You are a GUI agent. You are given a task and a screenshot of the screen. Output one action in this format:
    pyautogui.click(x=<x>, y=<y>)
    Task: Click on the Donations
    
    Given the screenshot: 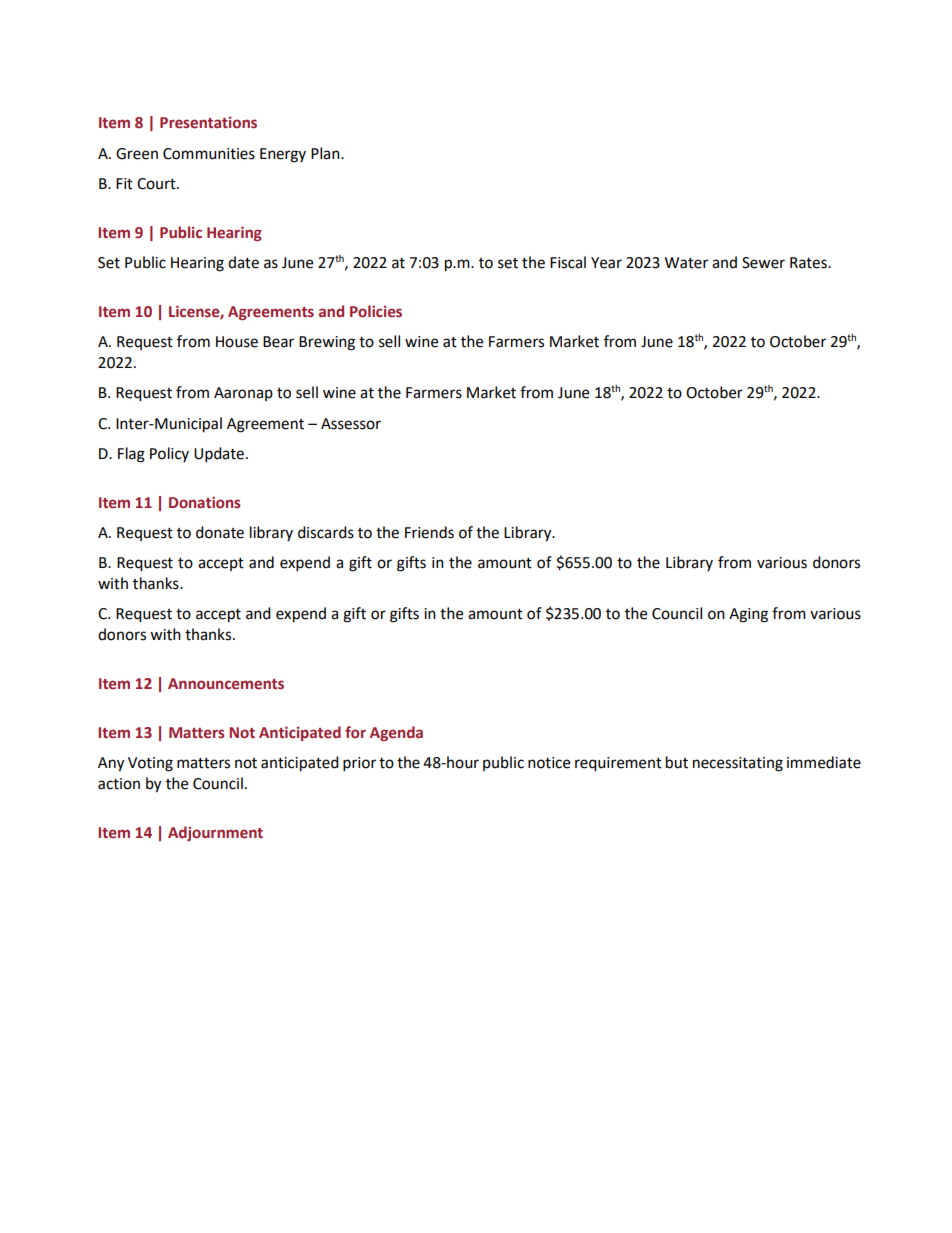 What is the action you would take?
    pyautogui.click(x=205, y=503)
